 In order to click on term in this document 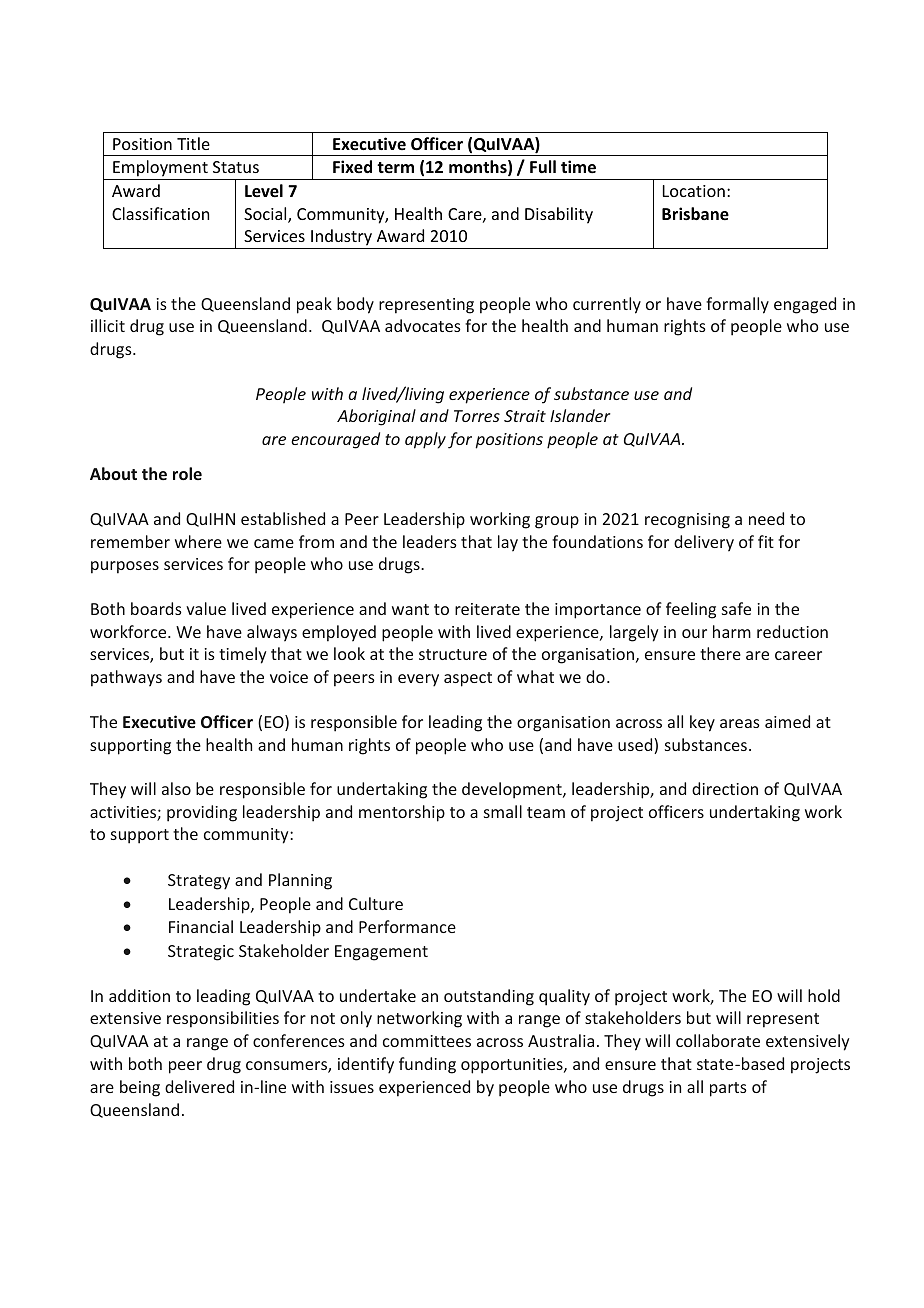, I will do `click(395, 167)`.
